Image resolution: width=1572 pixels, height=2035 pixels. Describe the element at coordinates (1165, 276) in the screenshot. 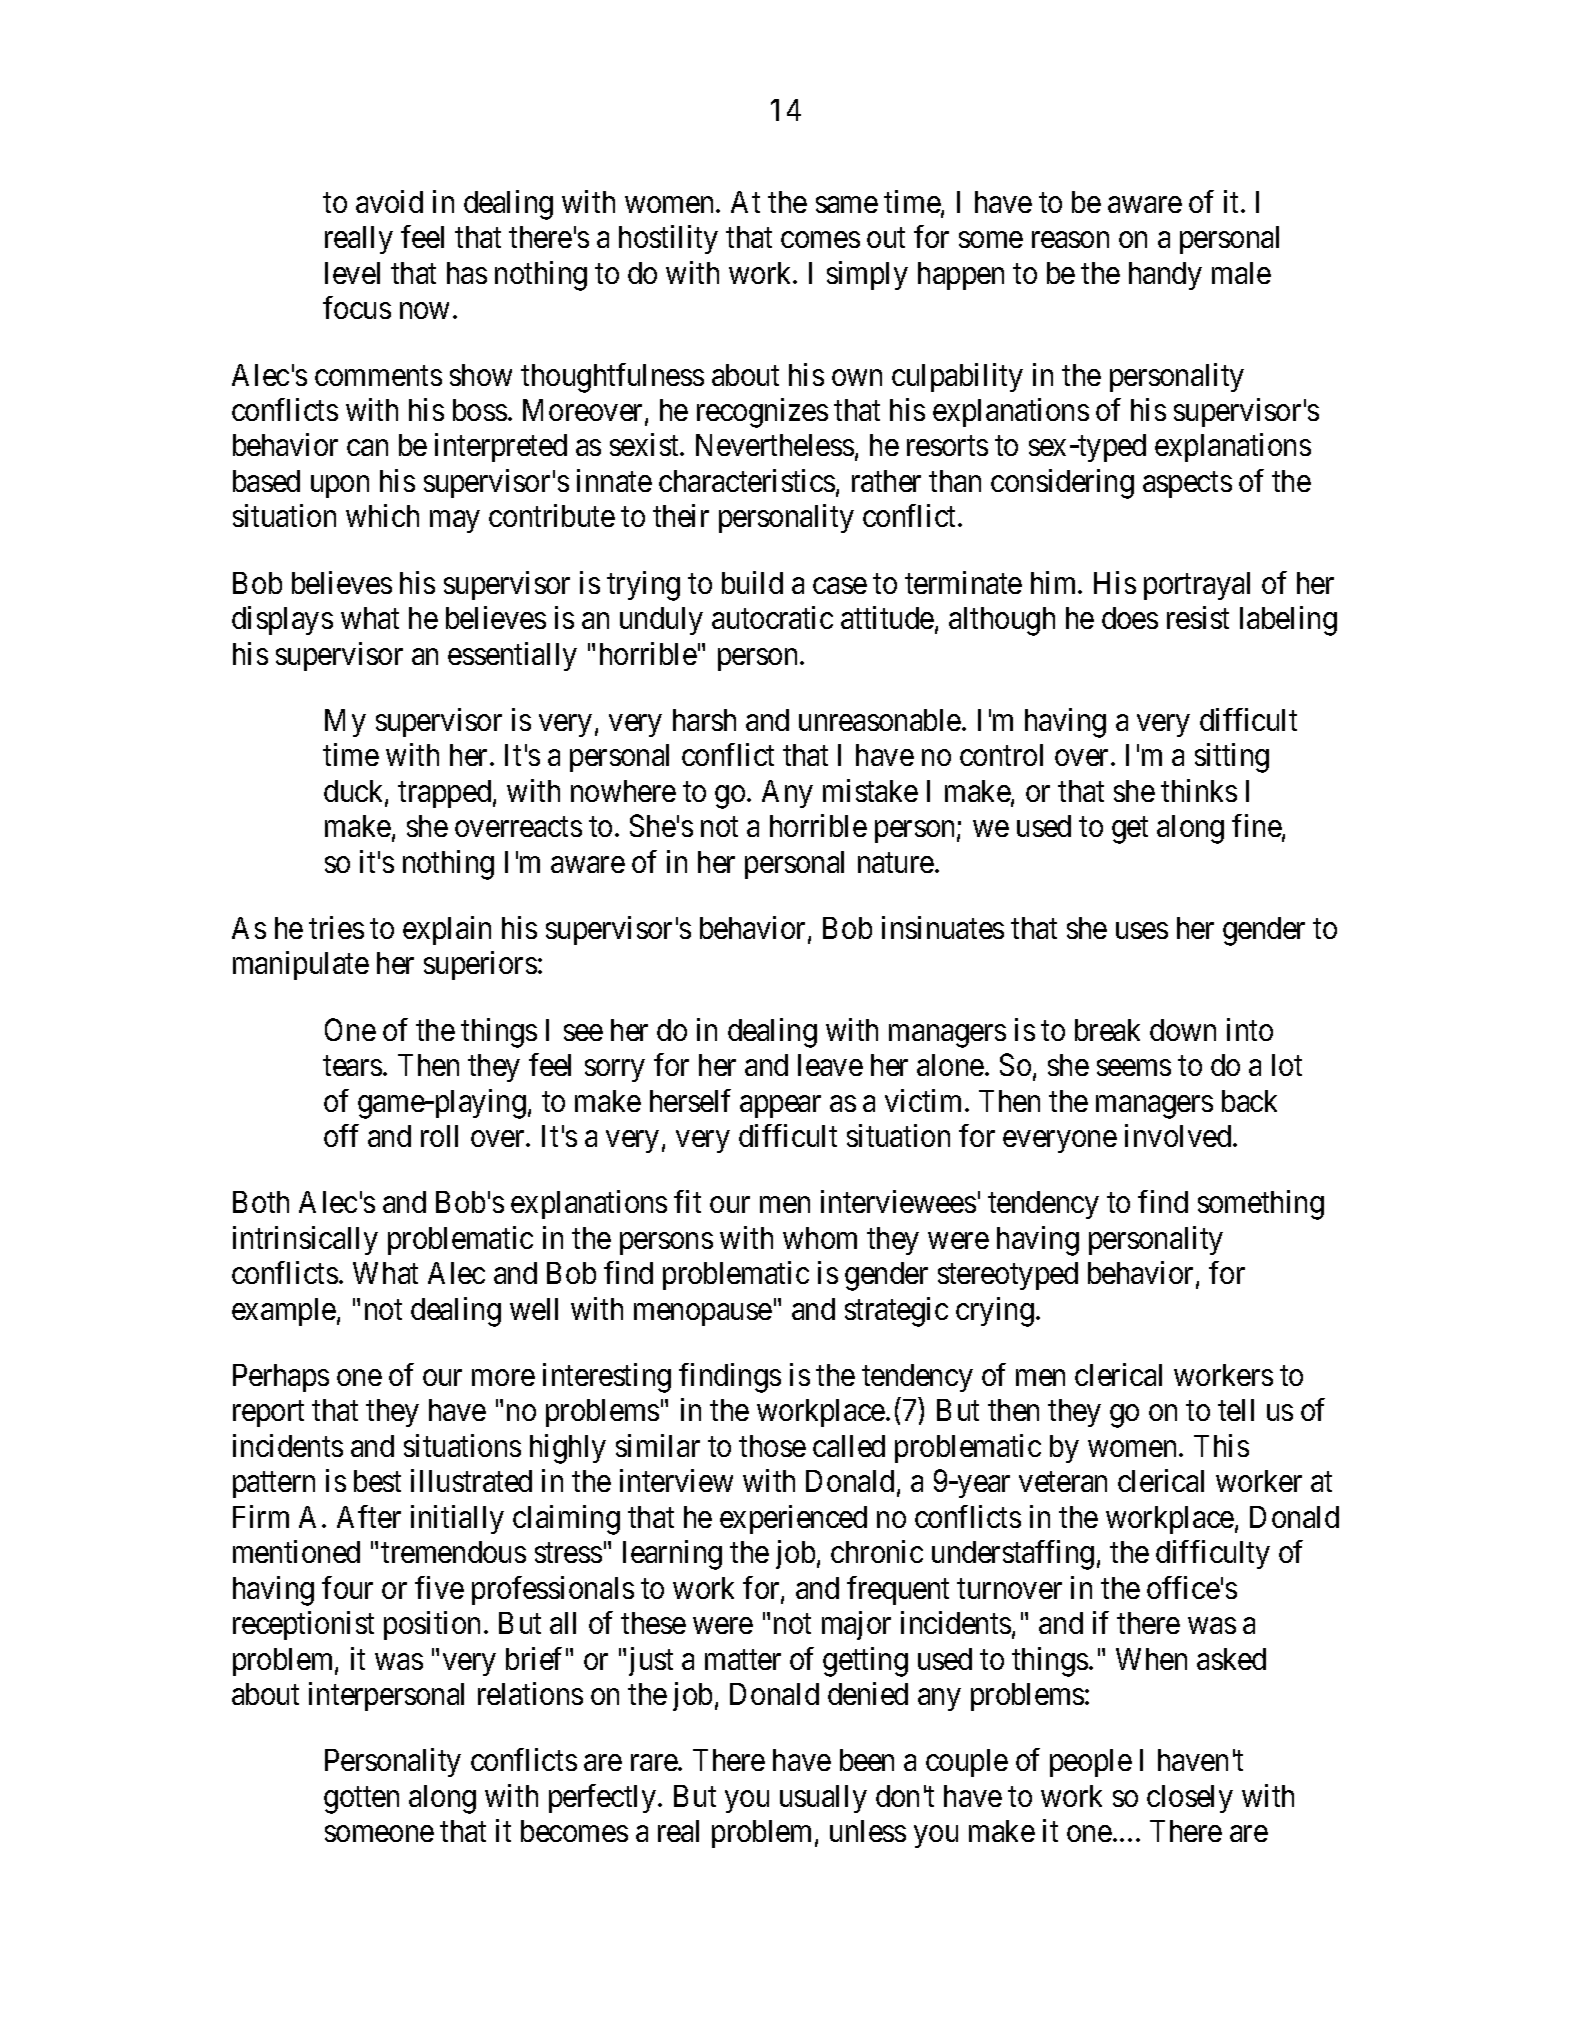

I see `handy` at that location.
